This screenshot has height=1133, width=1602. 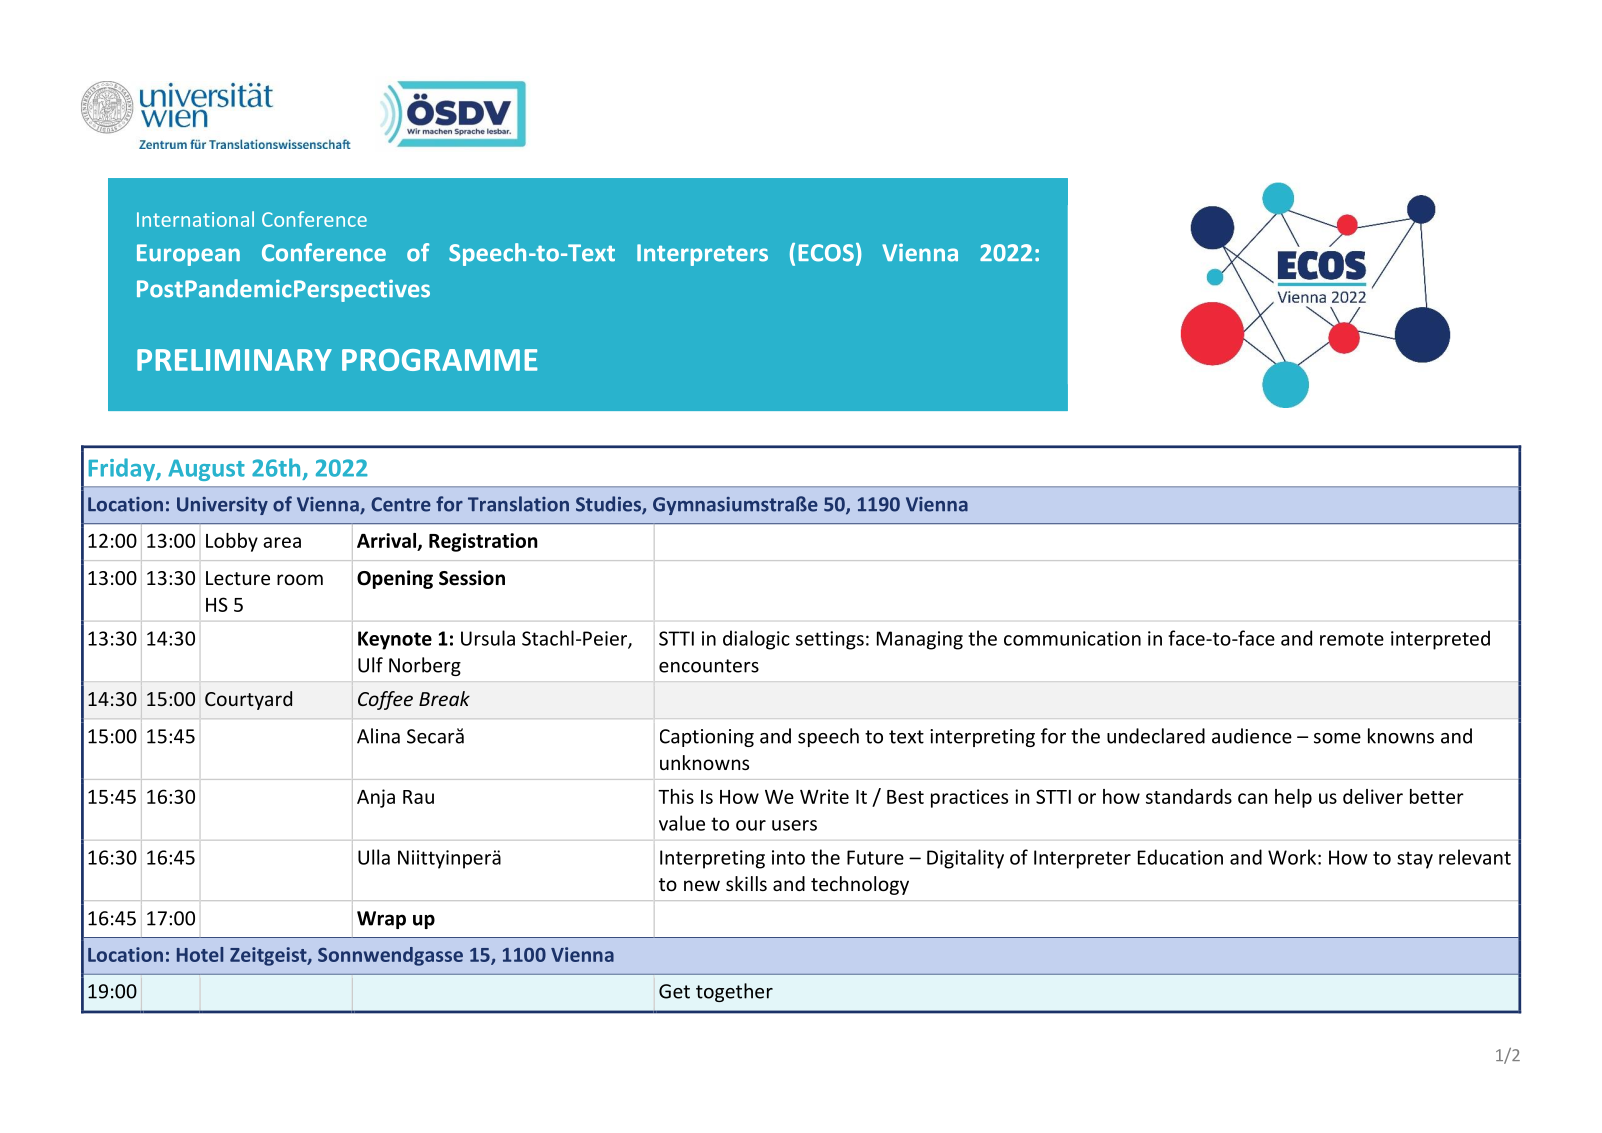 I want to click on Translation, so click(x=518, y=504).
